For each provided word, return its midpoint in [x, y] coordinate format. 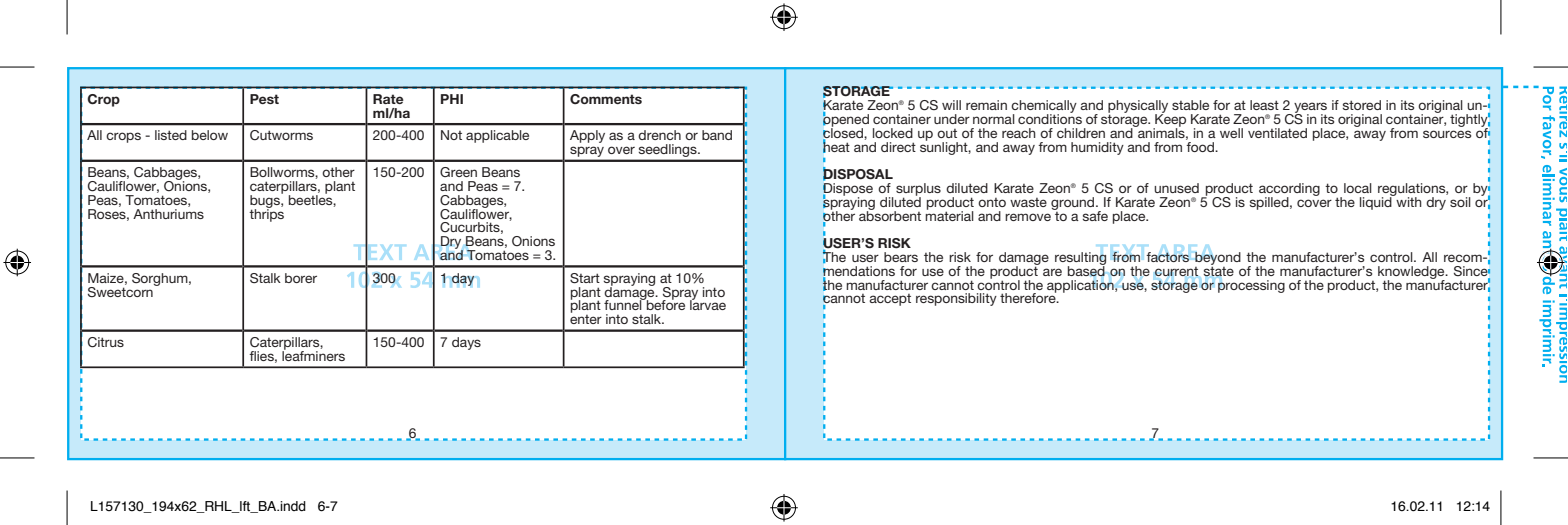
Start [585, 278]
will [951, 105]
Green [458, 172]
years [1309, 109]
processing [1251, 286]
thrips [266, 214]
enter [586, 318]
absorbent [890, 214]
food [1201, 145]
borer [301, 278]
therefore [1029, 297]
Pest [264, 99]
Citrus [106, 342]
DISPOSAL [858, 174]
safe [1095, 216]
